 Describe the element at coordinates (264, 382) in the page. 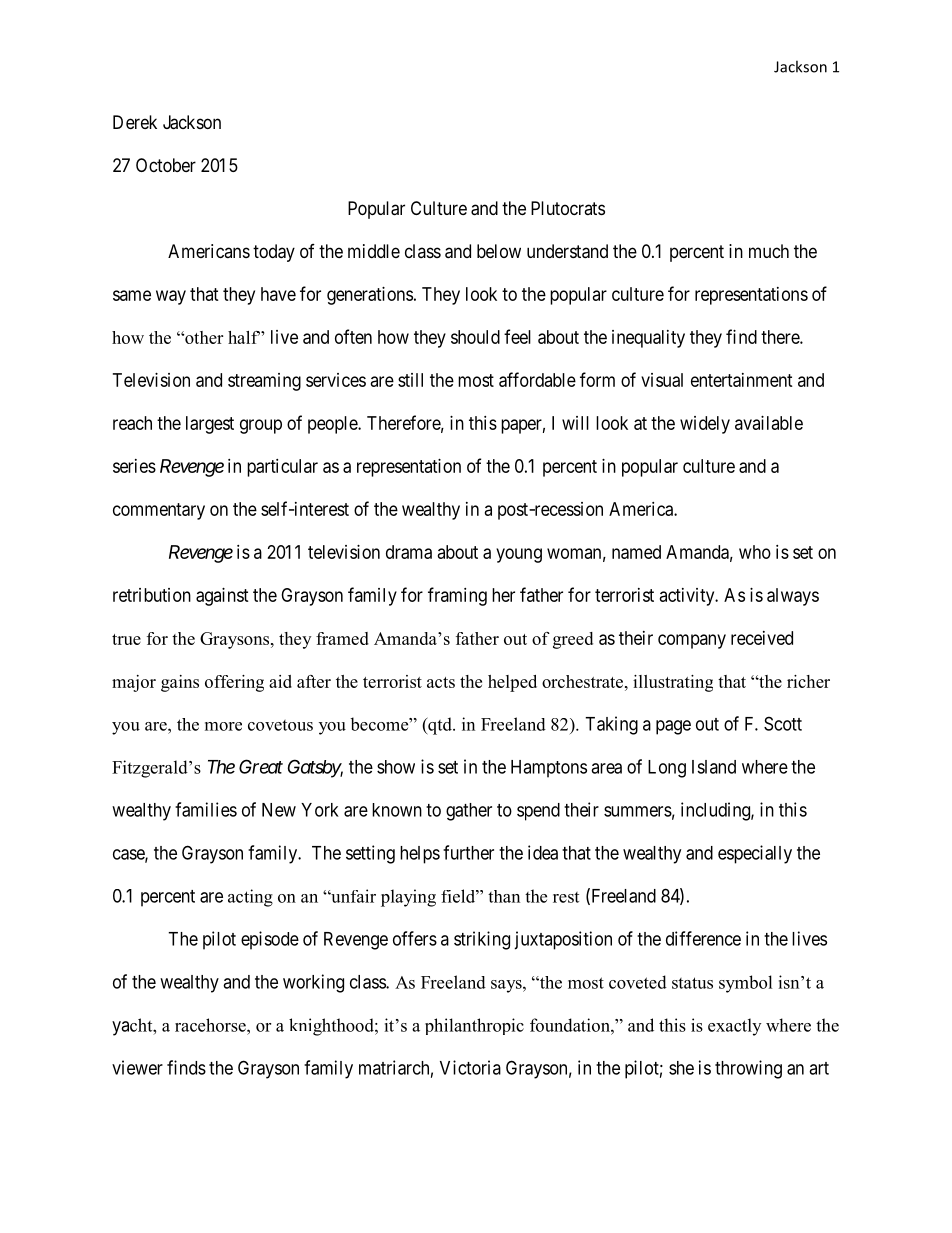

I see `streaming` at that location.
